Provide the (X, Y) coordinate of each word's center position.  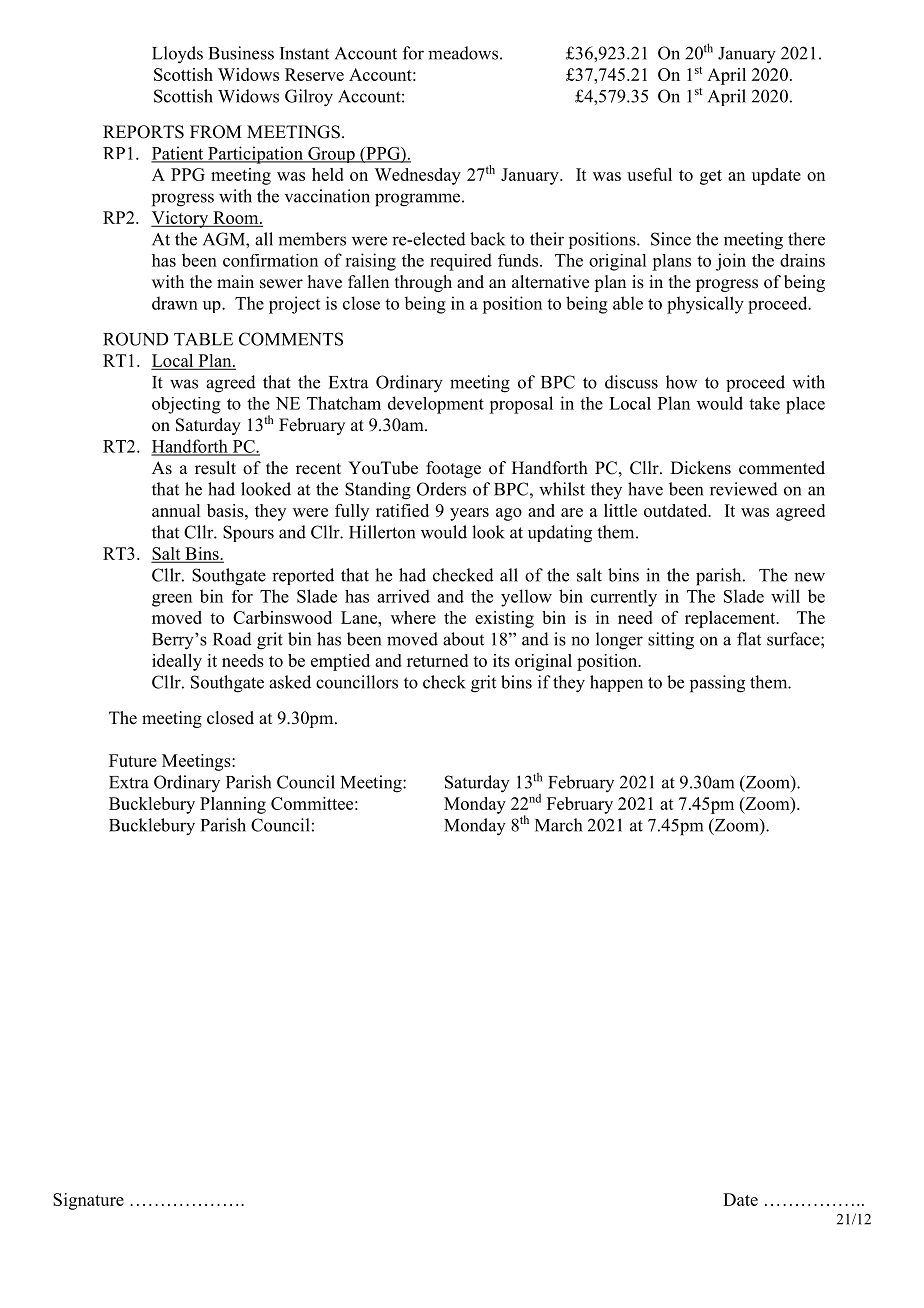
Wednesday (417, 176)
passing (717, 684)
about (463, 639)
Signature (88, 1201)
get (711, 177)
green (172, 600)
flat (749, 639)
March (558, 825)
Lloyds (177, 55)
